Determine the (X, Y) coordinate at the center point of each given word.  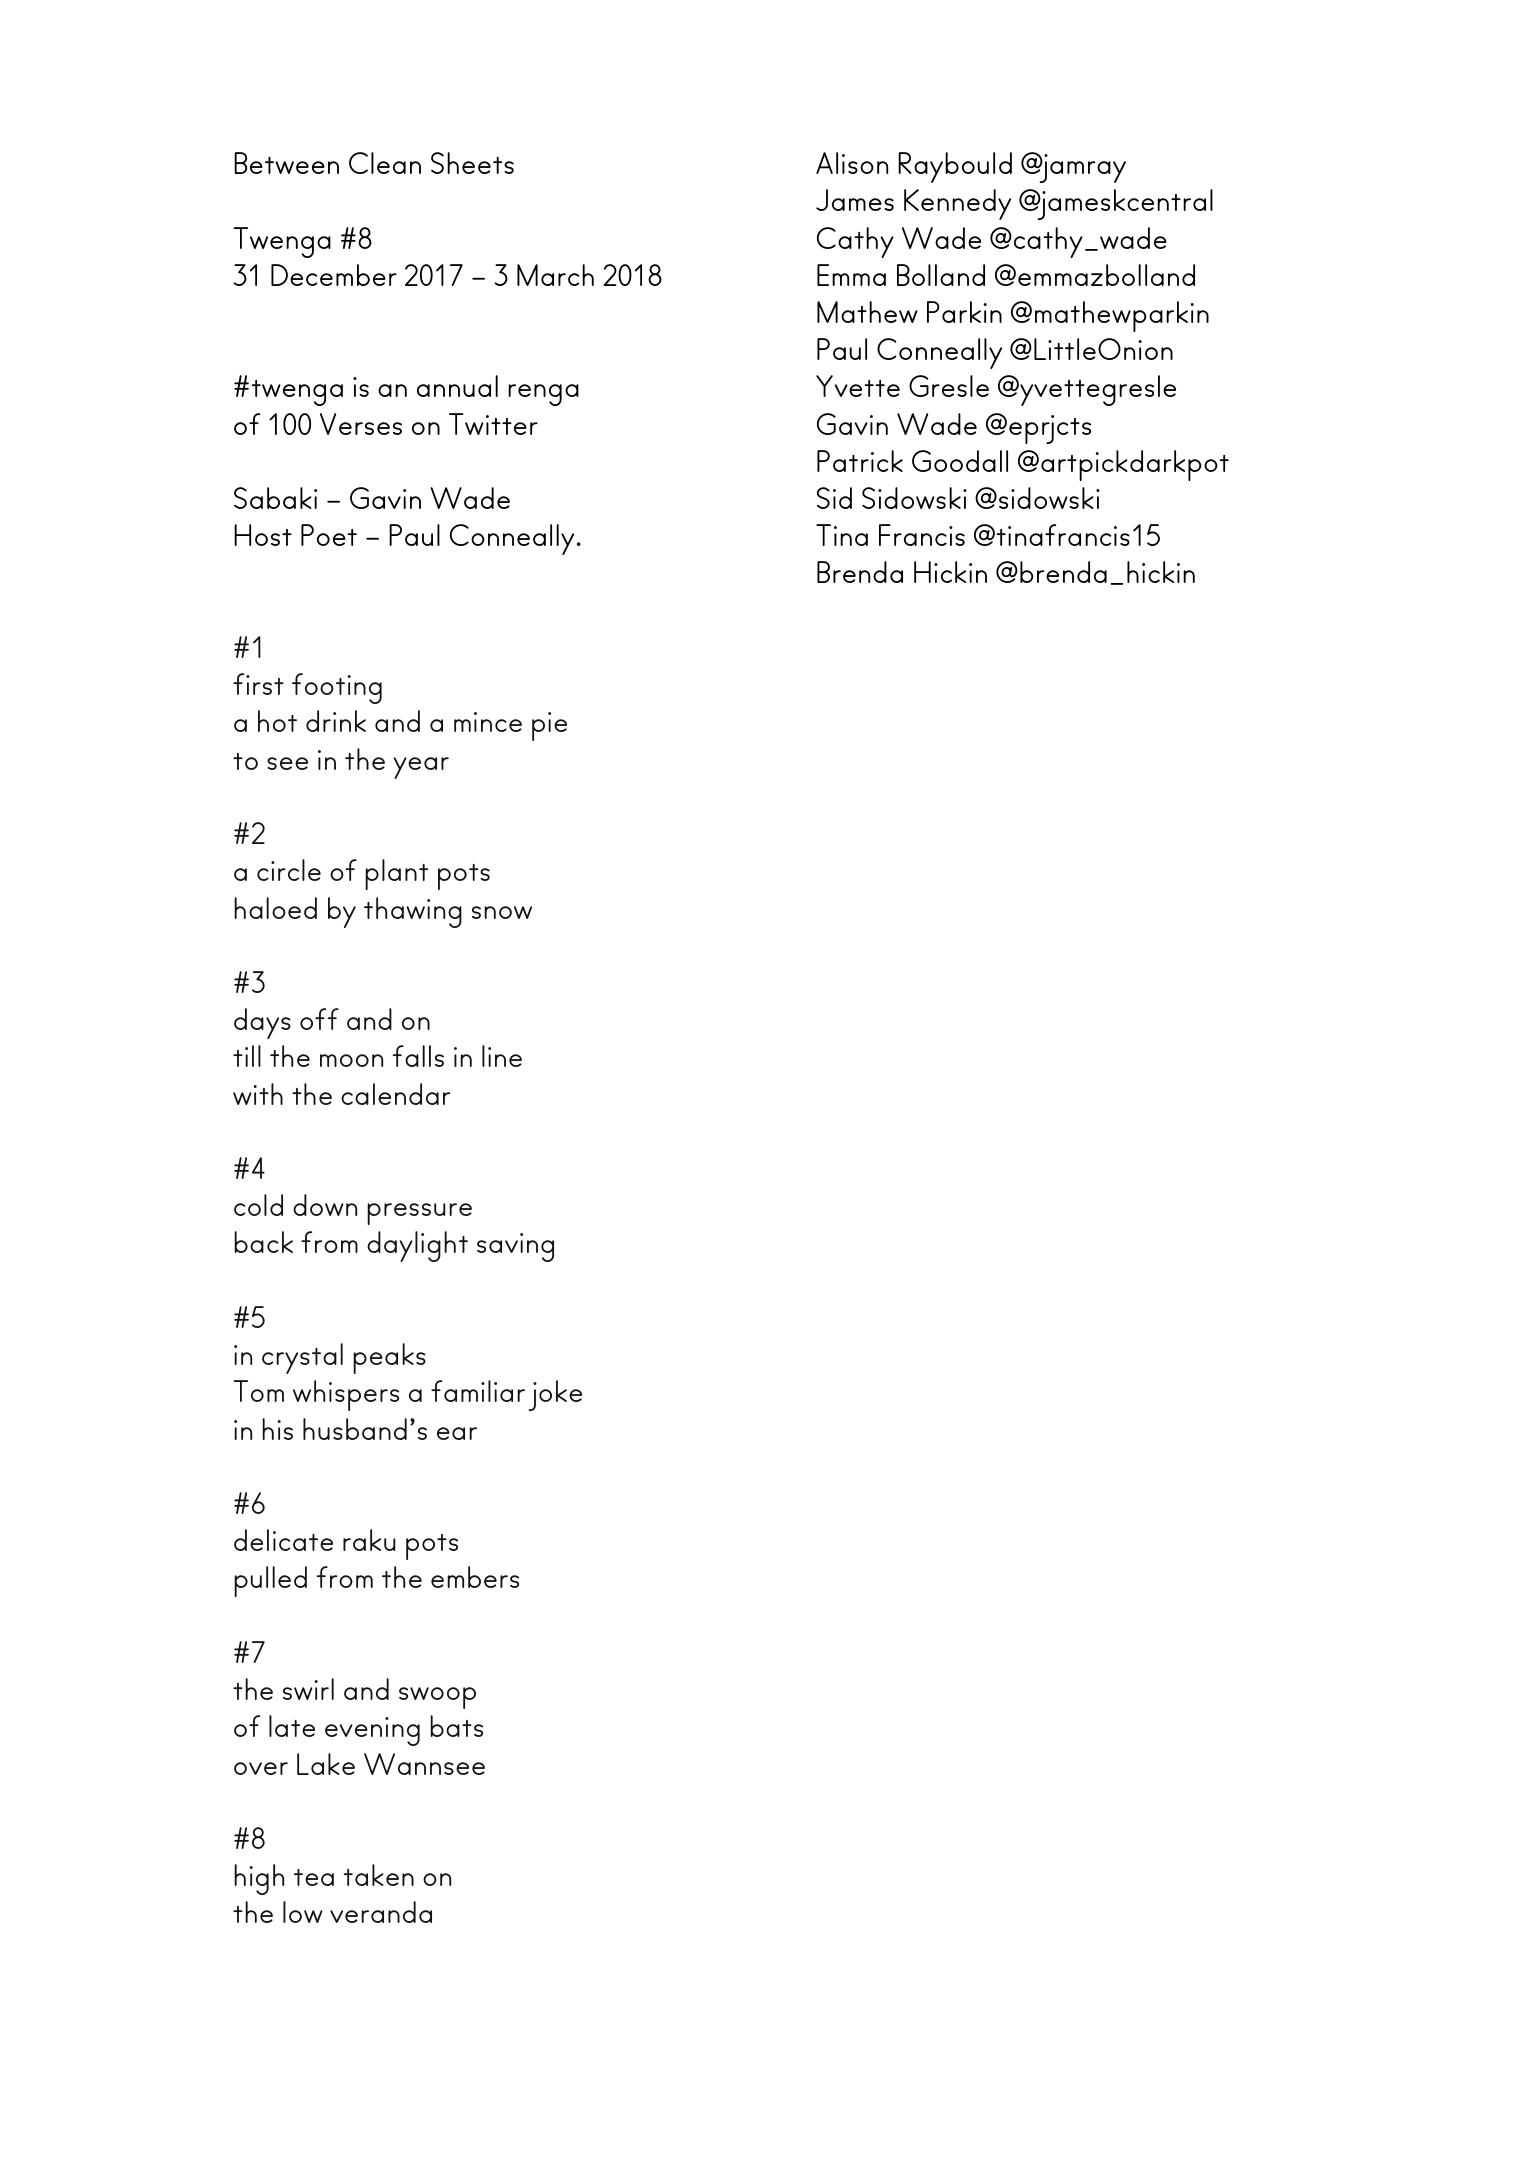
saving (515, 1247)
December (334, 275)
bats (456, 1726)
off (319, 1019)
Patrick (860, 461)
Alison (852, 163)
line (502, 1056)
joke (555, 1395)
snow (502, 912)
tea (314, 1877)
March (555, 275)
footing (337, 688)
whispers (346, 1395)
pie (549, 726)
